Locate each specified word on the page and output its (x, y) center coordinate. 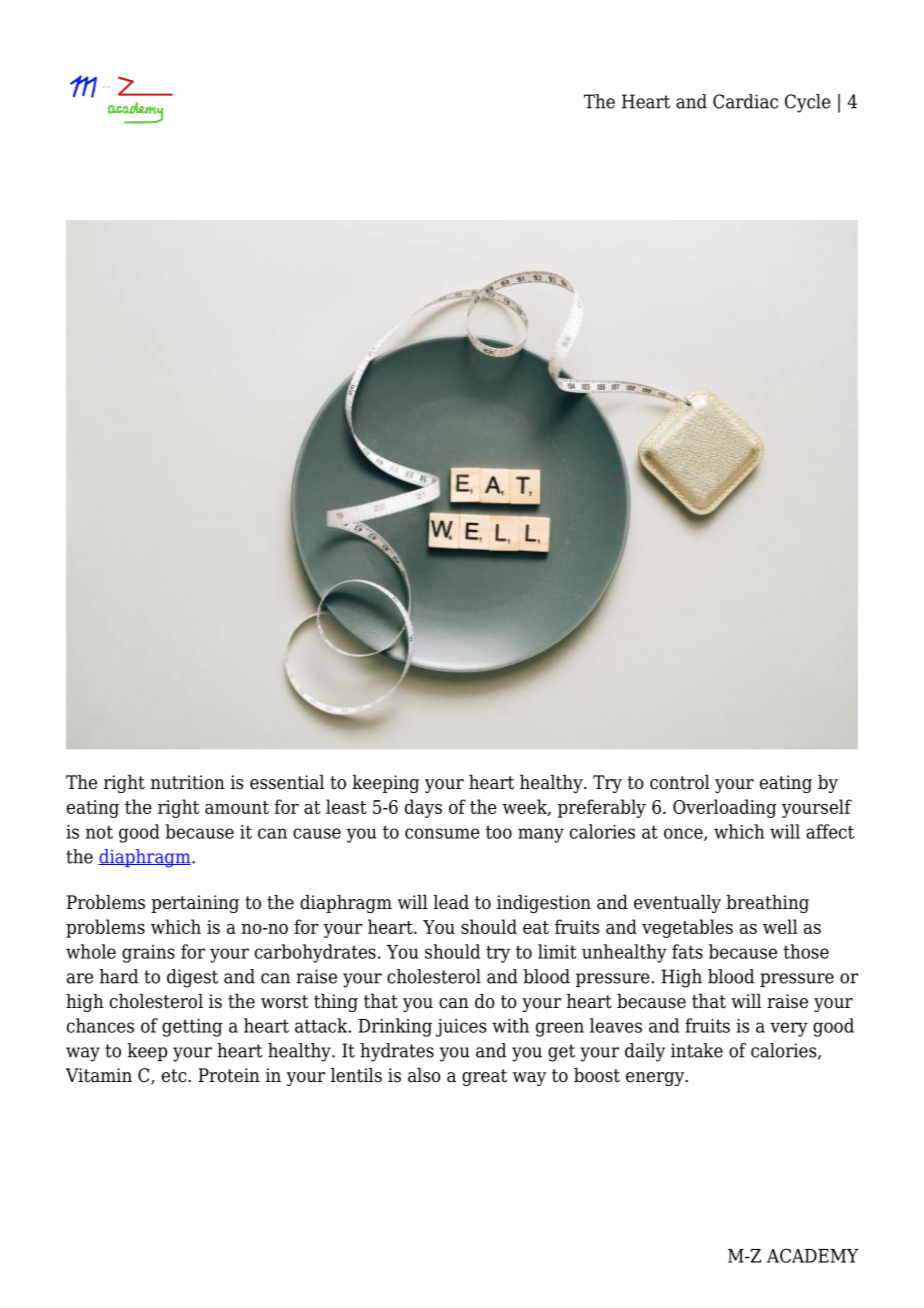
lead (451, 902)
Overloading (725, 808)
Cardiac (745, 101)
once (684, 834)
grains (148, 954)
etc (175, 1076)
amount (237, 807)
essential (287, 782)
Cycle (808, 103)
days (423, 808)
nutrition (188, 782)
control (680, 782)
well (780, 926)
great (484, 1077)
